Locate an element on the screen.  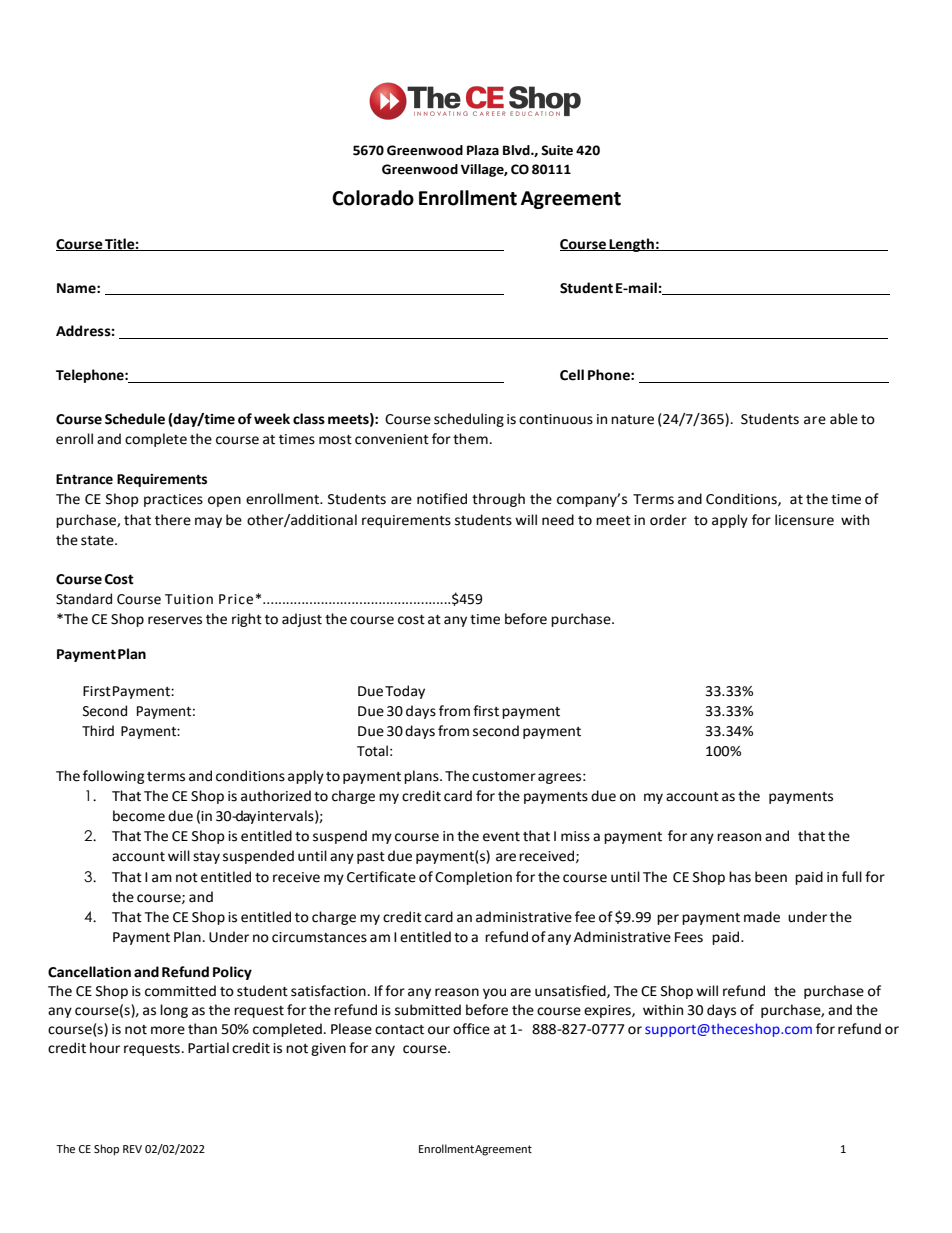
Colorado is located at coordinates (373, 198).
